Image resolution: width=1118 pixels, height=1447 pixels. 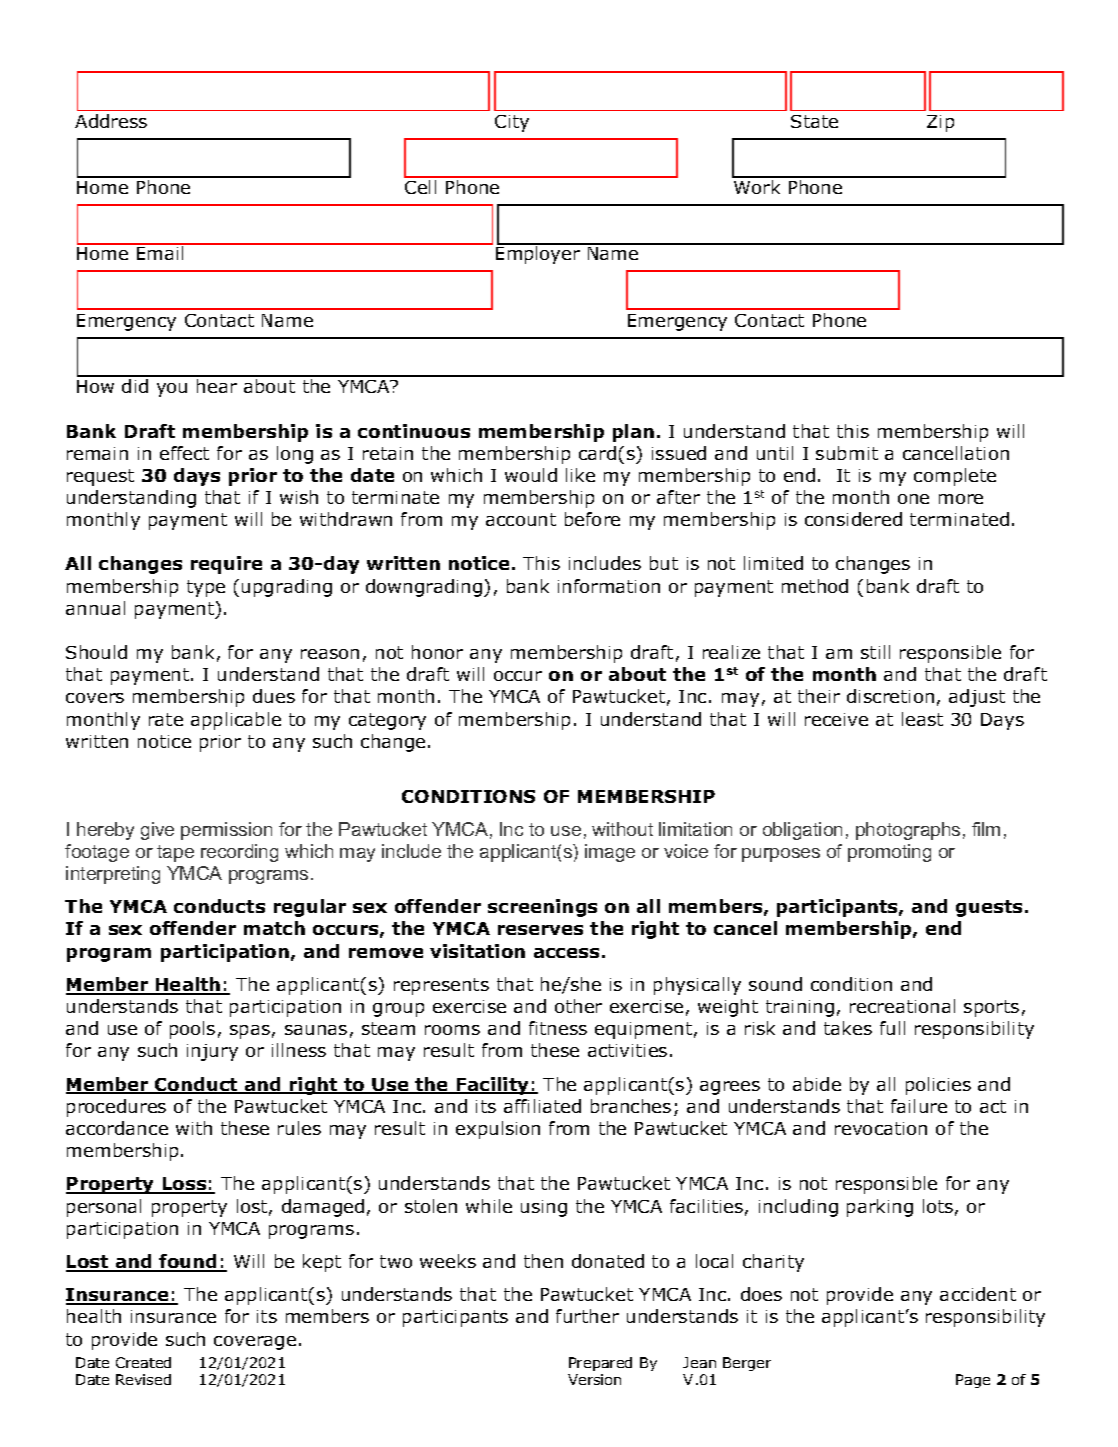 I want to click on coverage, so click(x=255, y=1343).
